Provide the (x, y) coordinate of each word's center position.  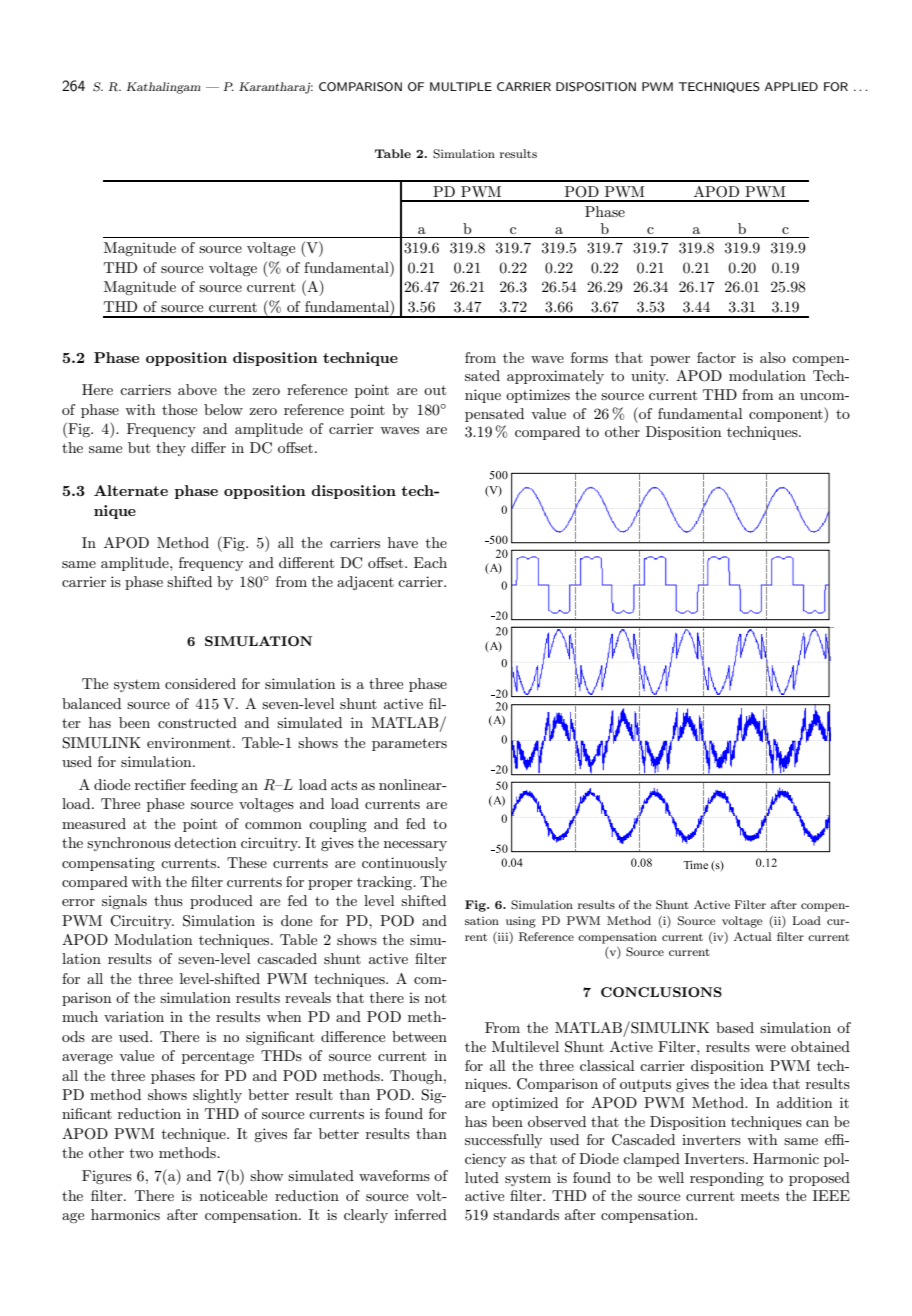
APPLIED (791, 86)
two (141, 1153)
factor (716, 357)
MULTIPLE (461, 87)
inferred (421, 1214)
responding (727, 1179)
